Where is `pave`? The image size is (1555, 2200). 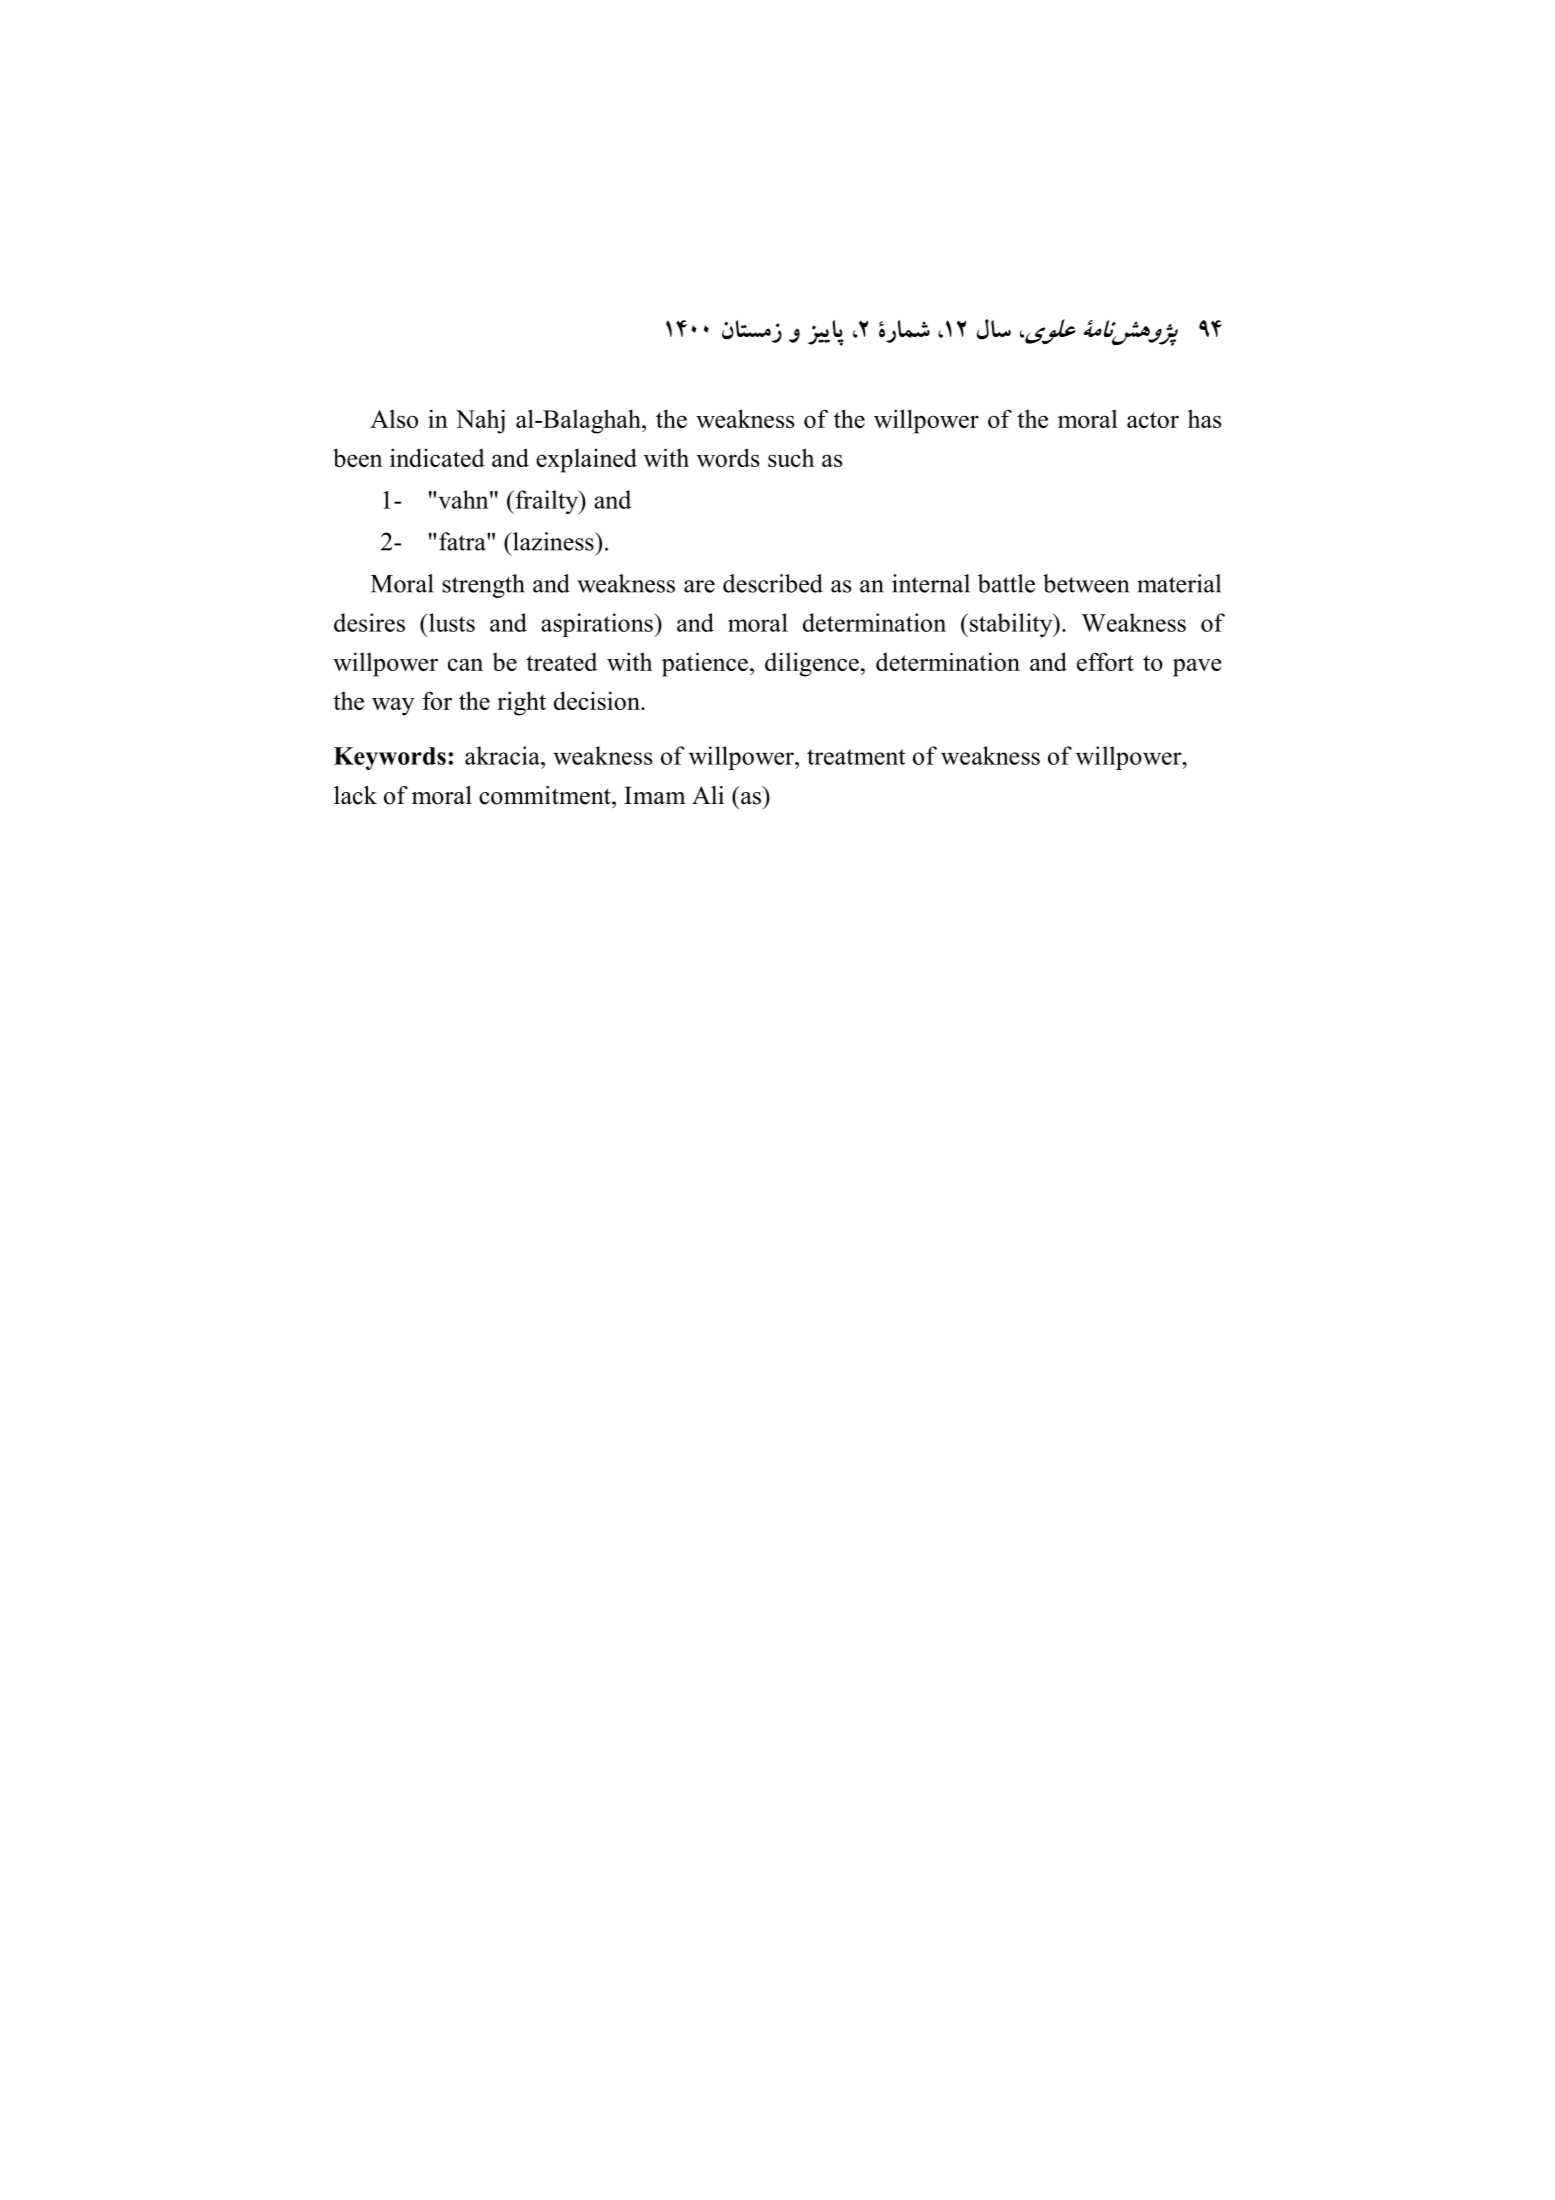
pave is located at coordinates (1197, 667).
